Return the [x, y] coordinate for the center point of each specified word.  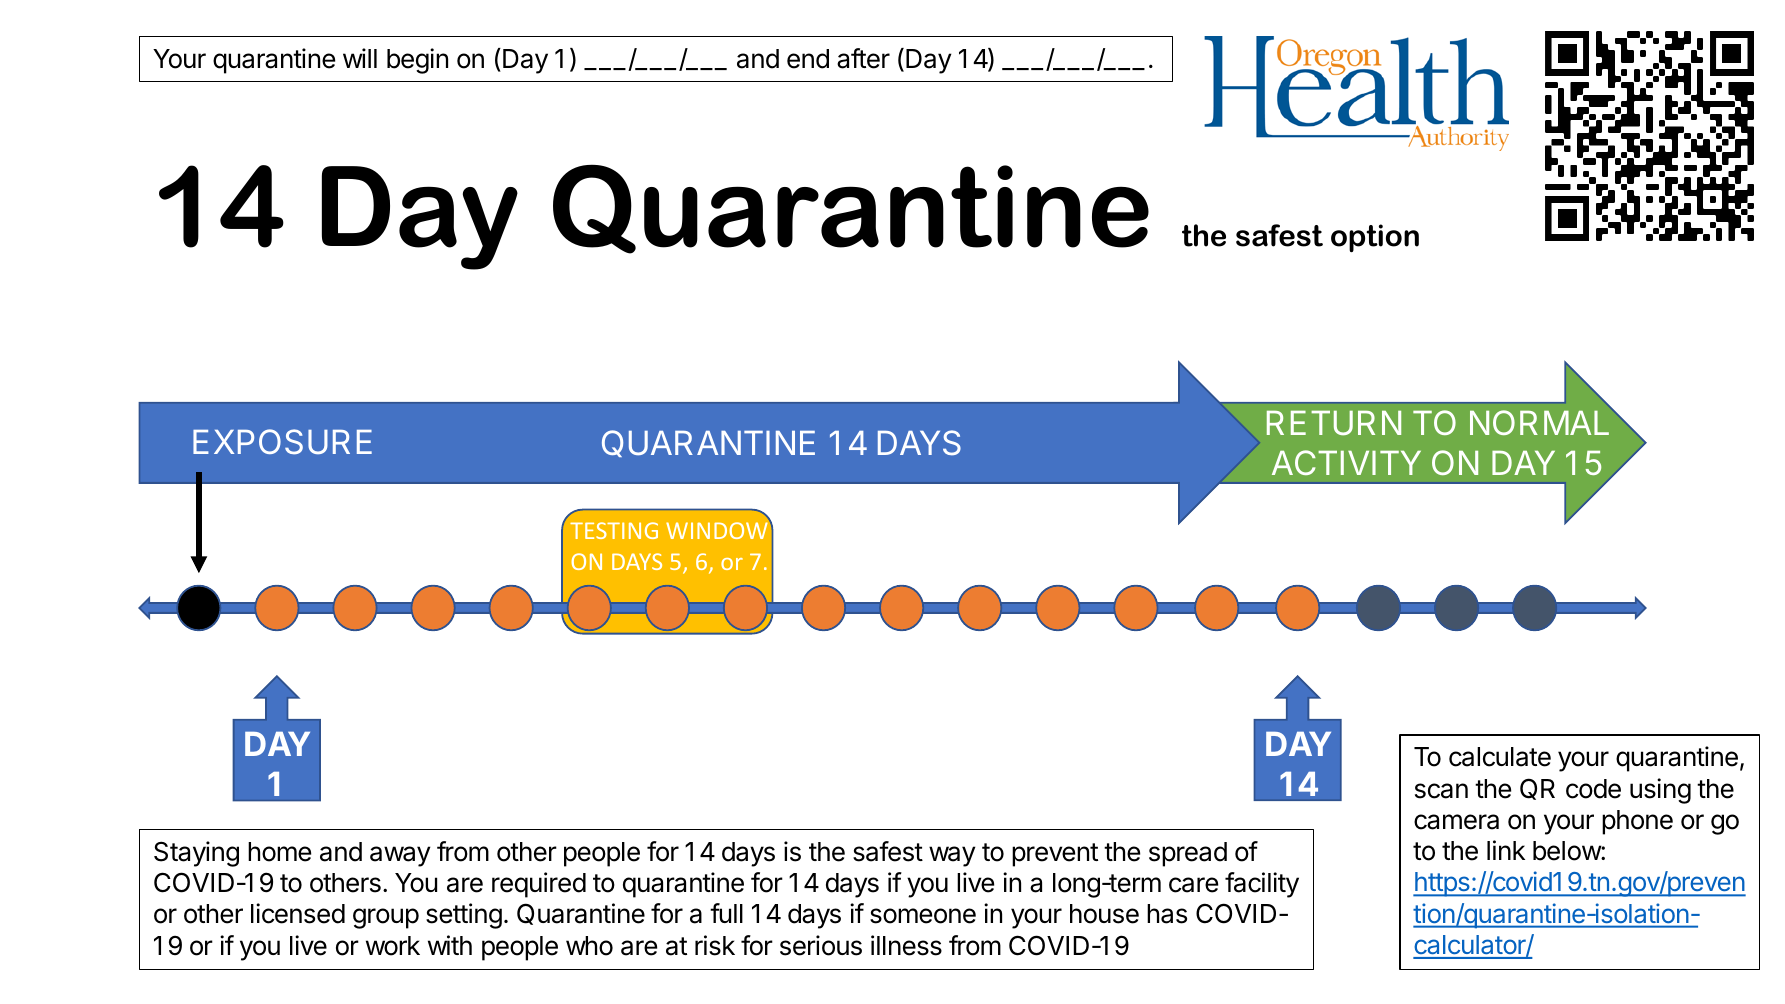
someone [923, 916]
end [808, 59]
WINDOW [717, 530]
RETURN [1334, 423]
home [279, 852]
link [1506, 850]
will [360, 58]
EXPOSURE [282, 442]
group [386, 918]
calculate [1500, 757]
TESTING [614, 530]
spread [1188, 854]
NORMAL [1539, 422]
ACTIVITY [1346, 462]
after [863, 58]
